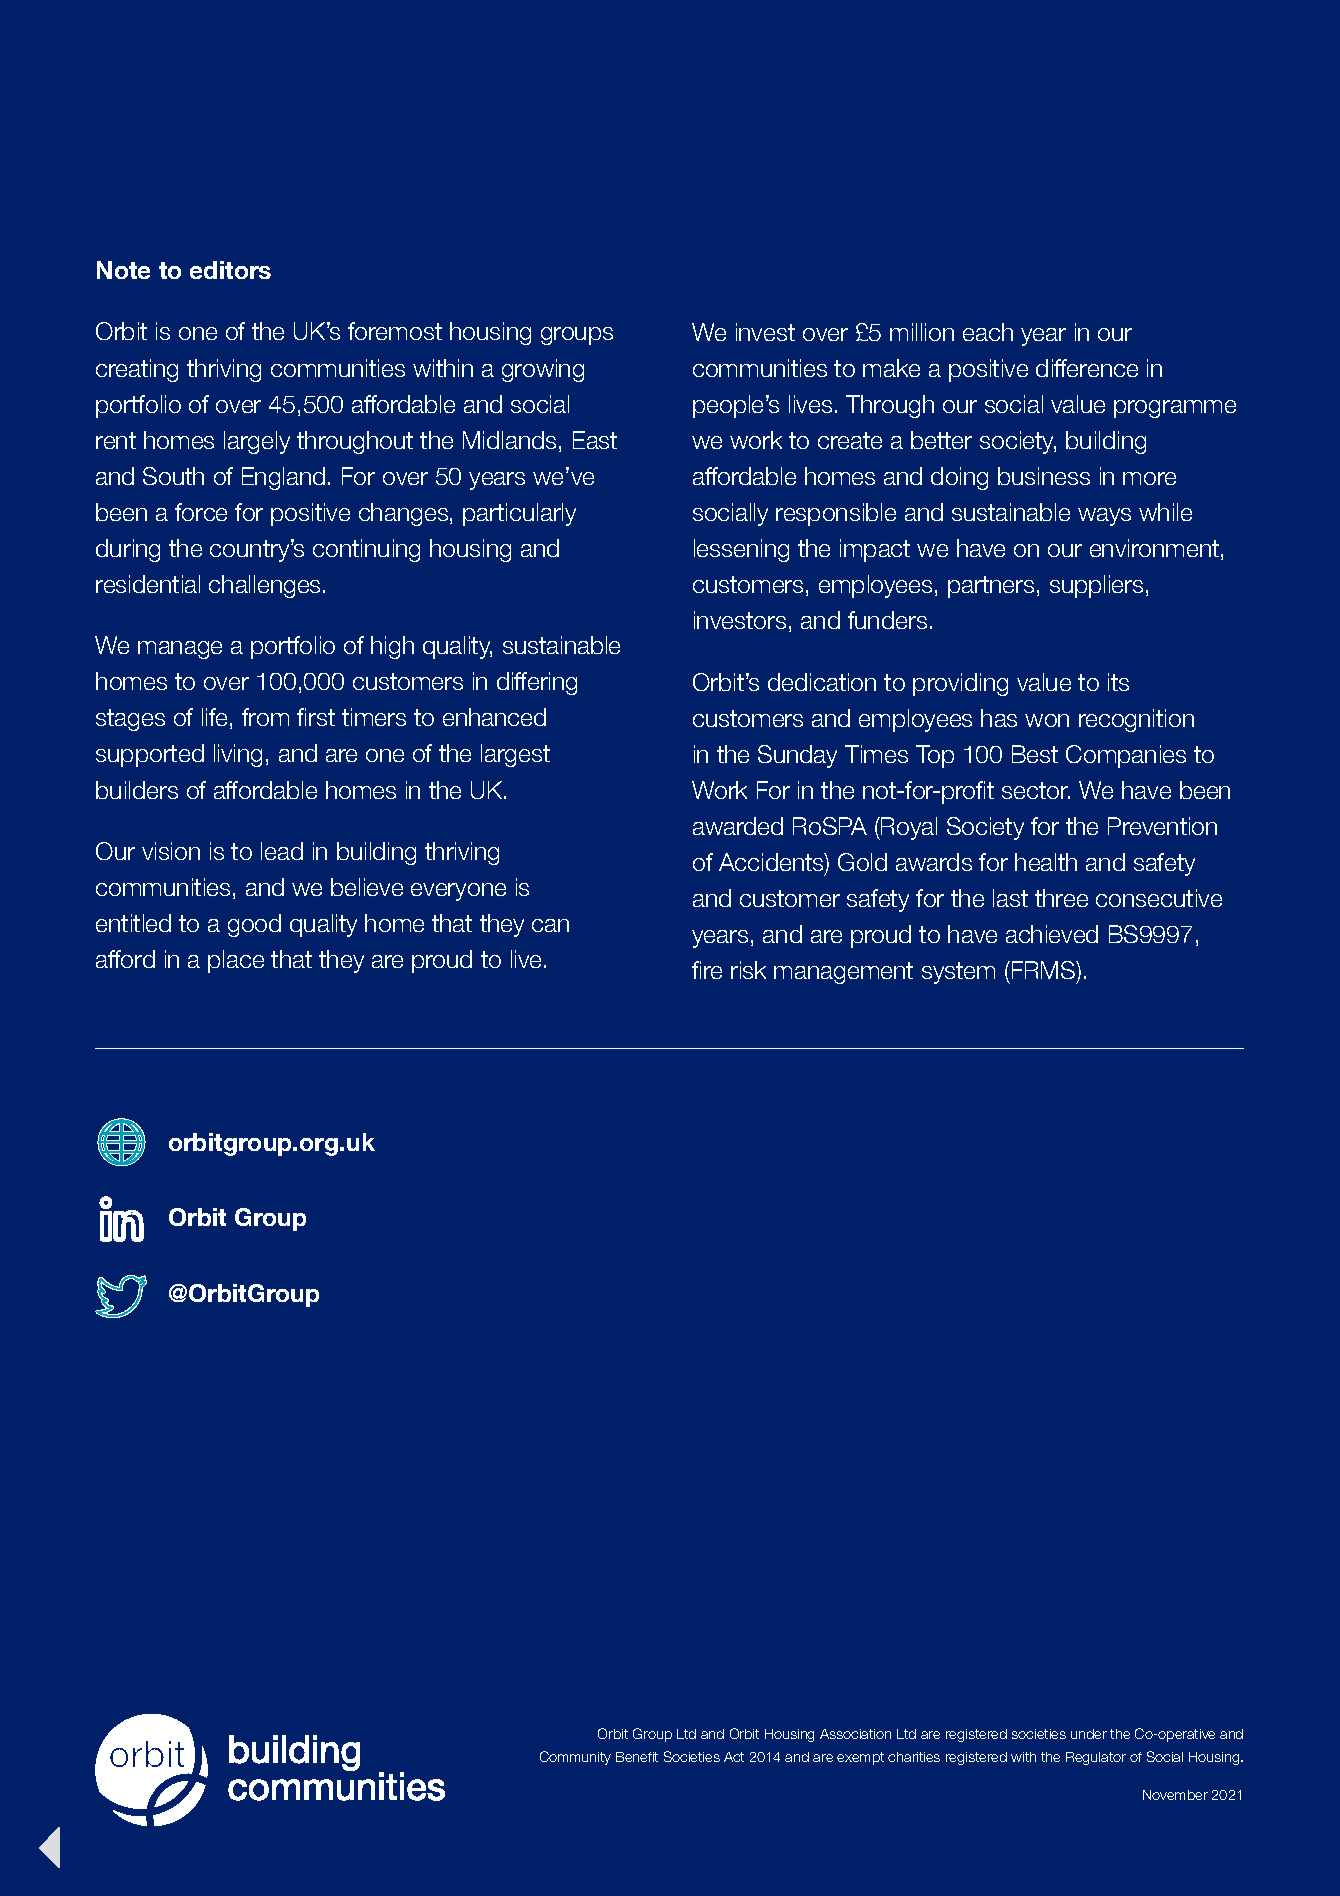  Describe the element at coordinates (543, 370) in the image. I see `growing` at that location.
